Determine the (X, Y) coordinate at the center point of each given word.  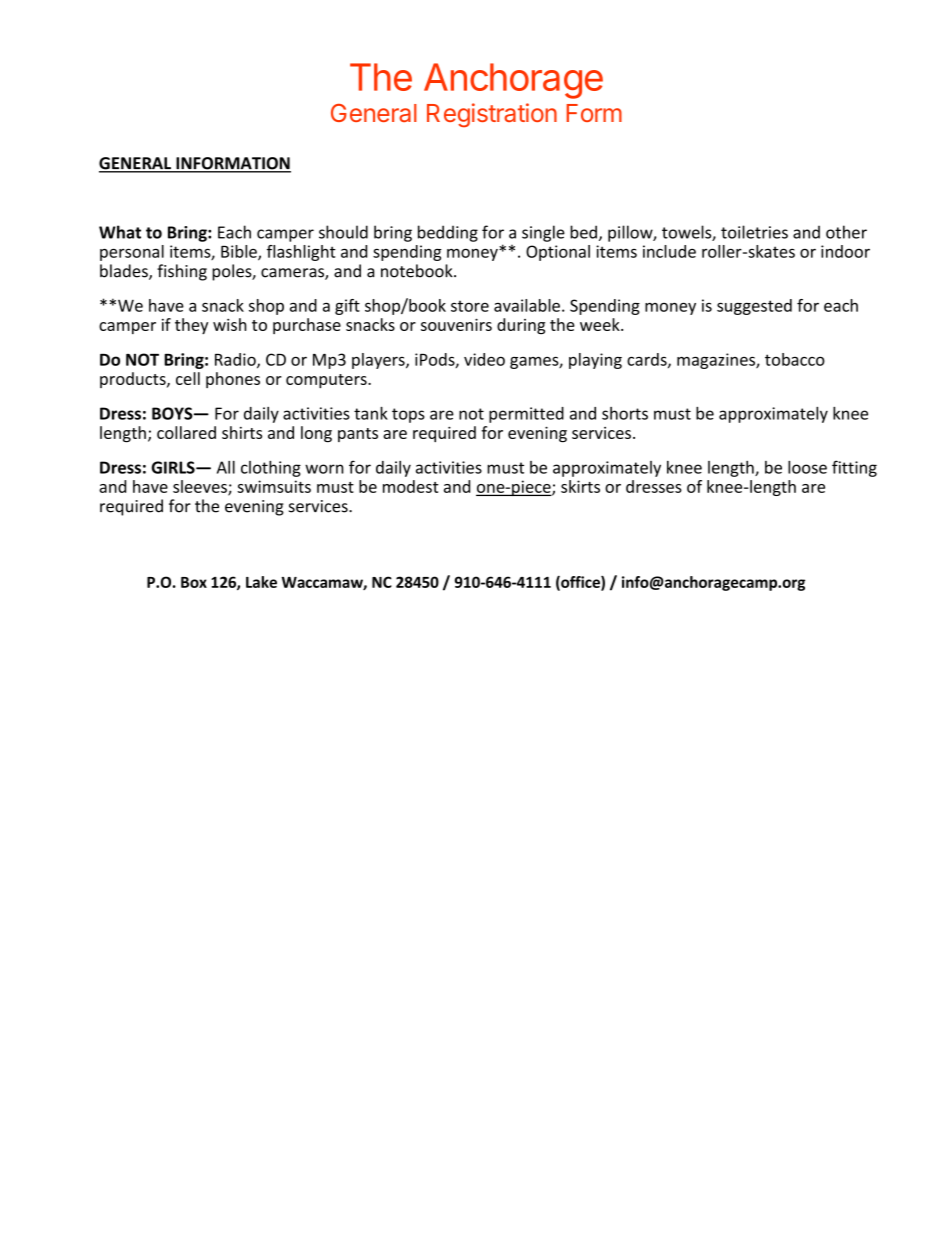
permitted (526, 415)
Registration (492, 115)
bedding (448, 233)
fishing (182, 272)
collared (186, 432)
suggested (754, 307)
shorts (625, 413)
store (470, 306)
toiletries (754, 232)
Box (194, 582)
